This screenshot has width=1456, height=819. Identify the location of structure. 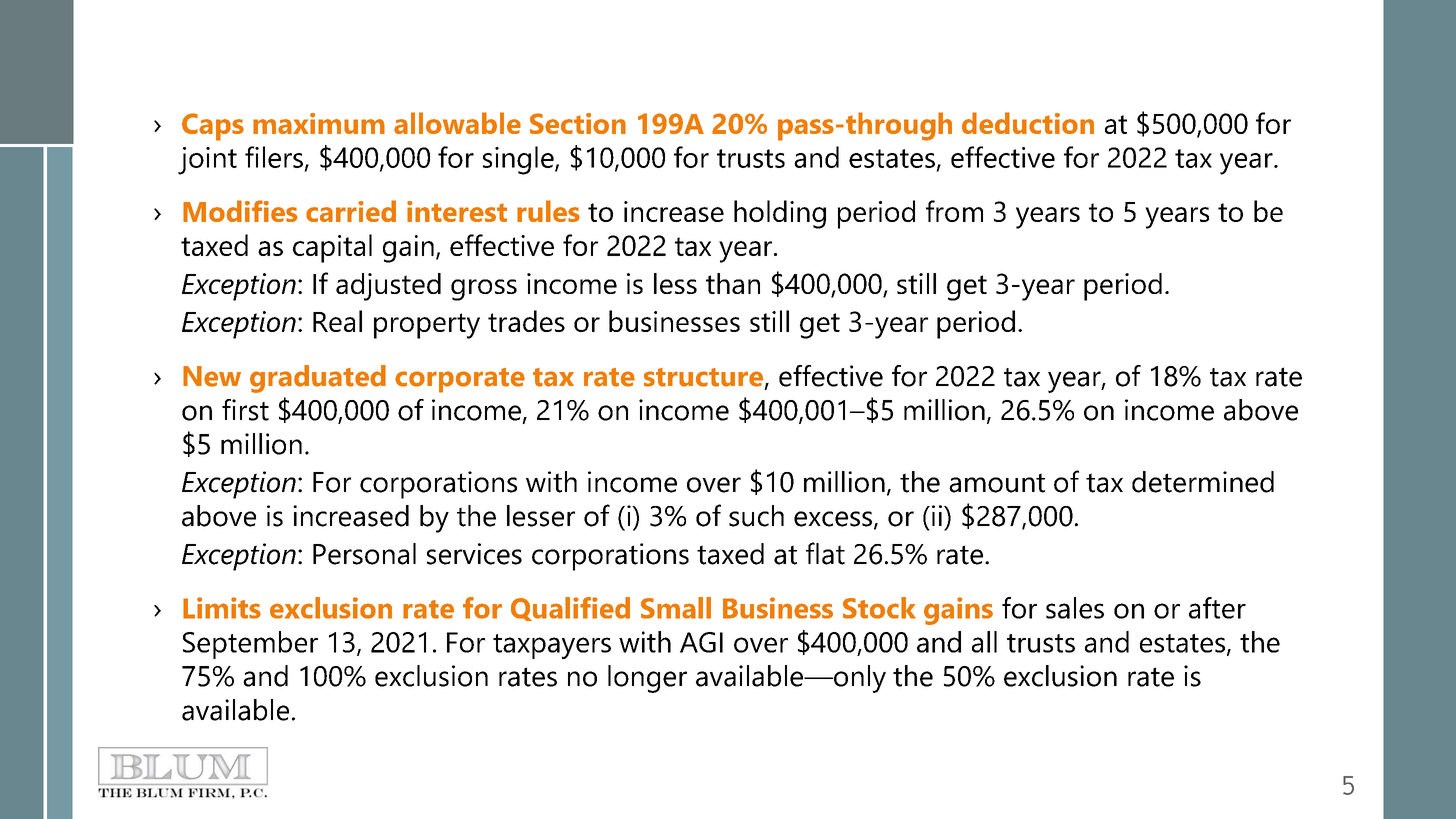
(703, 377).
